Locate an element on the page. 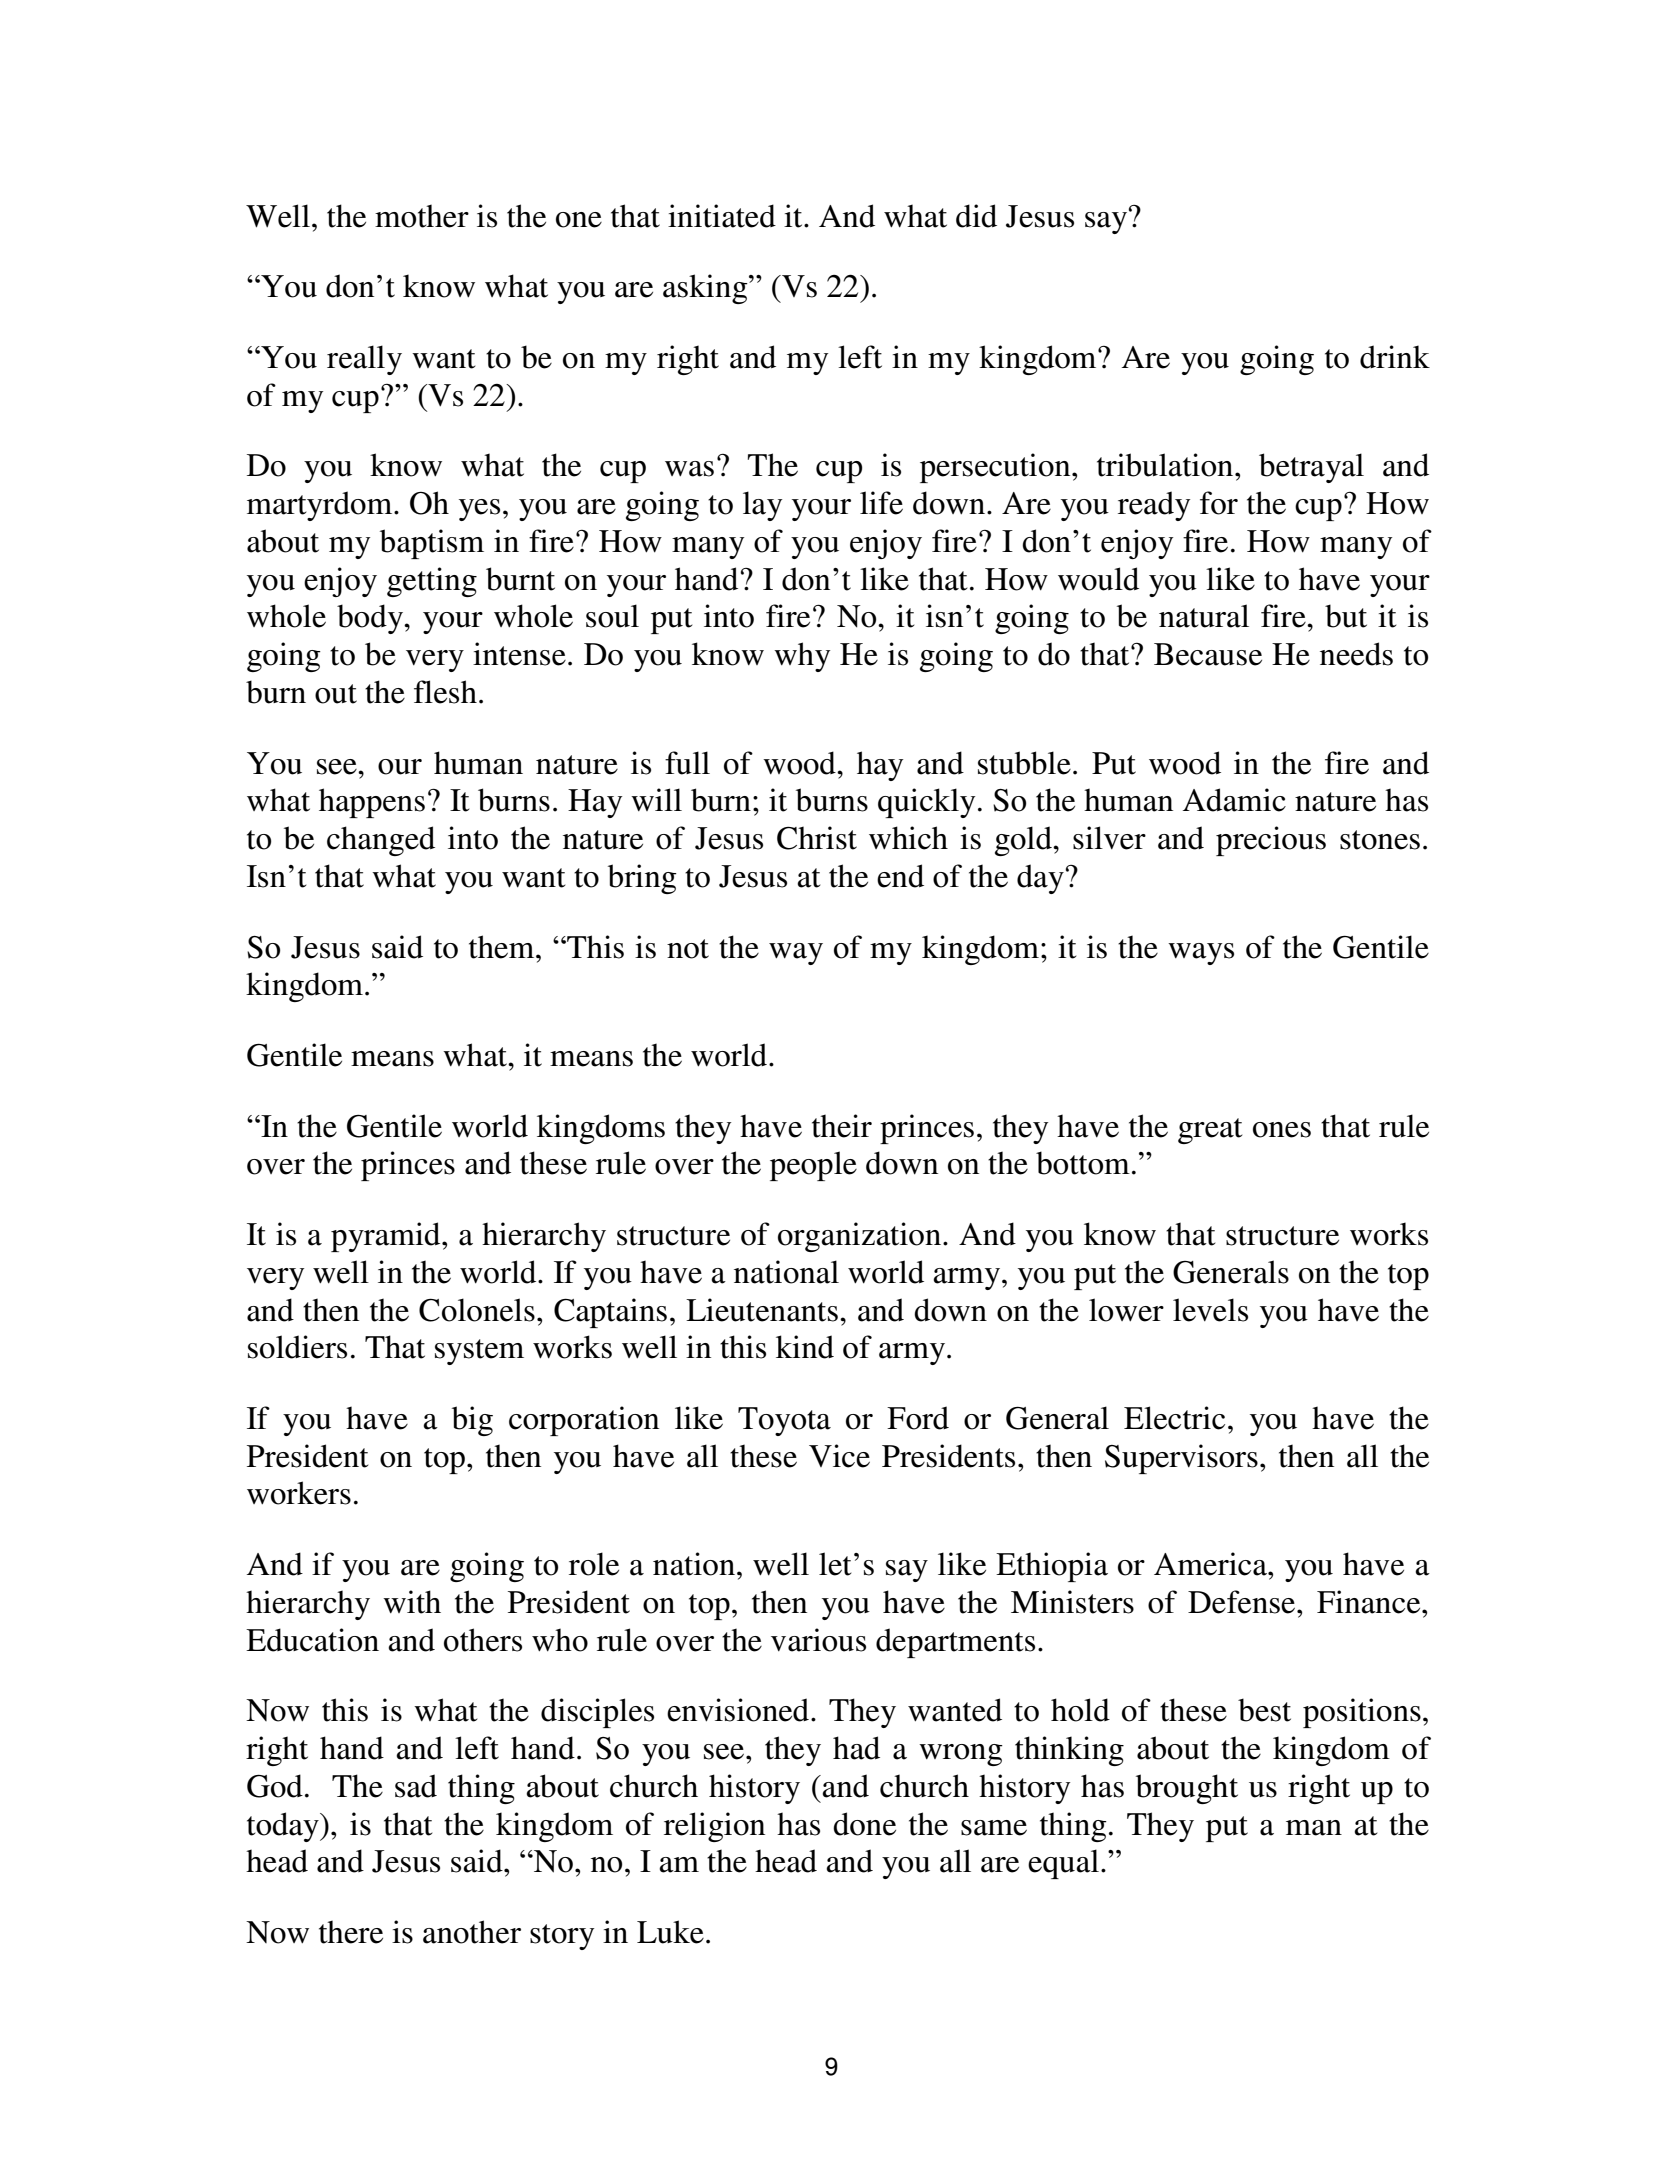 The width and height of the page is (1676, 2168). Because is located at coordinates (1208, 654).
